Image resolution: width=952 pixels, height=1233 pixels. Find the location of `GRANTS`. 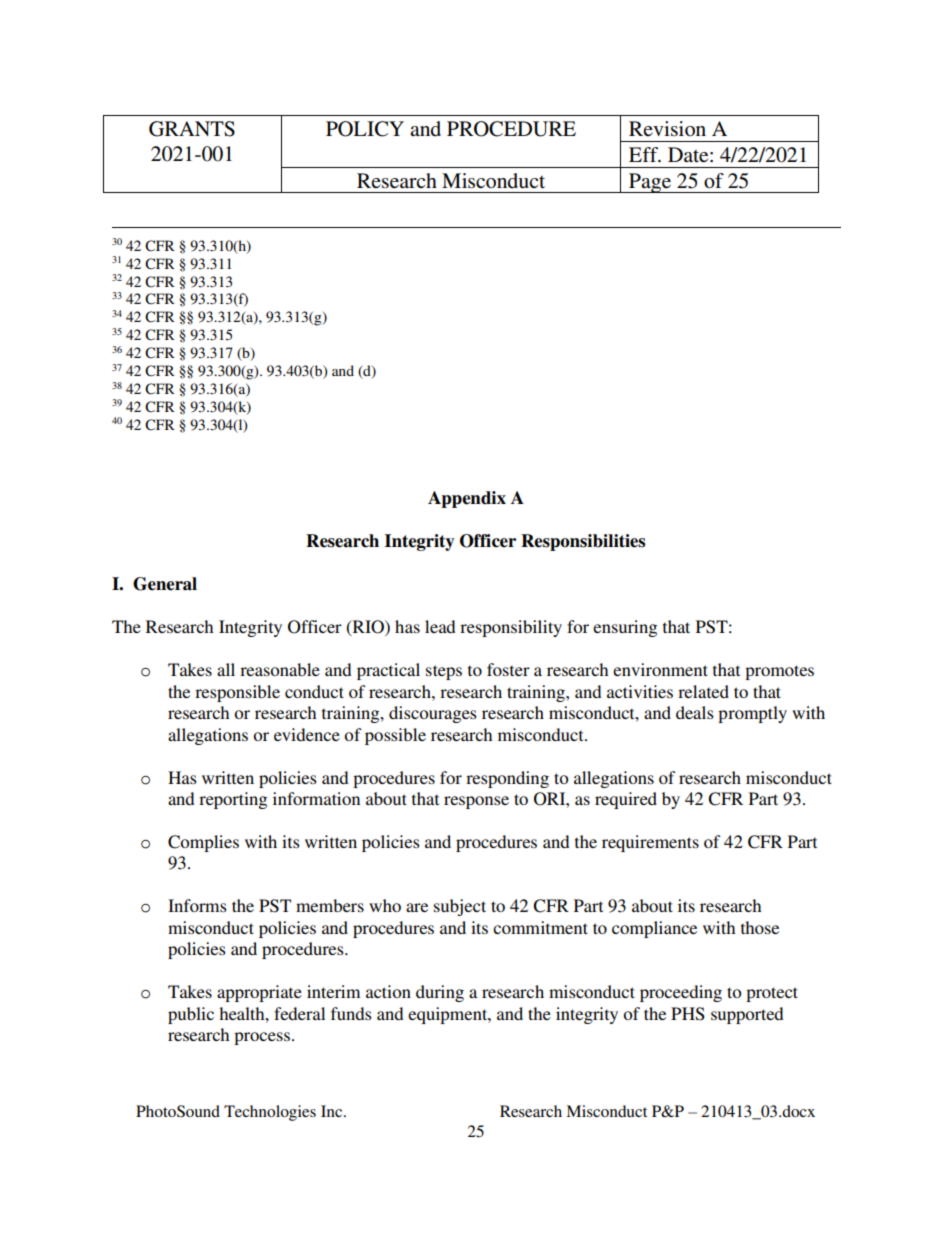

GRANTS is located at coordinates (192, 129).
